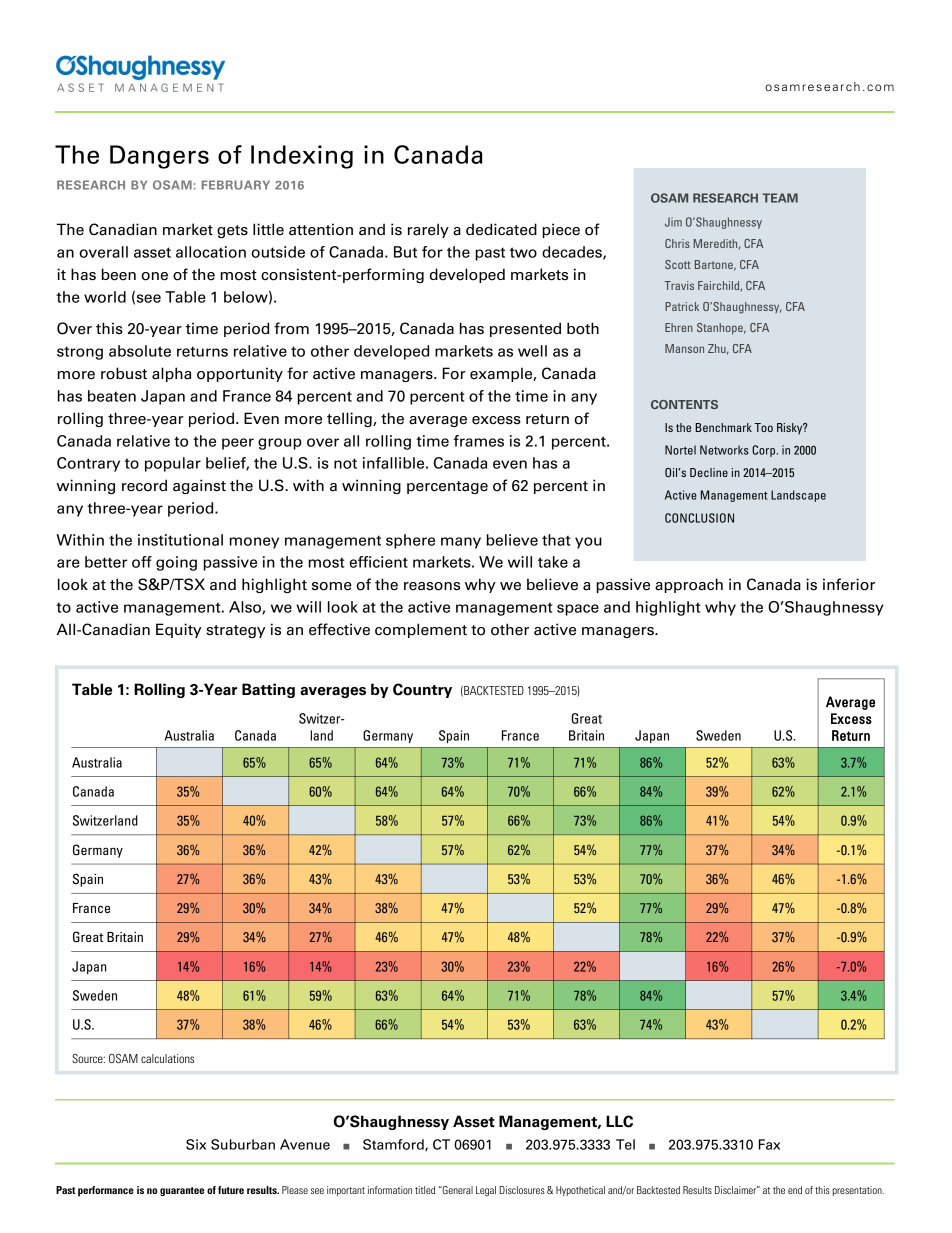  What do you see at coordinates (689, 585) in the image?
I see `approach` at bounding box center [689, 585].
